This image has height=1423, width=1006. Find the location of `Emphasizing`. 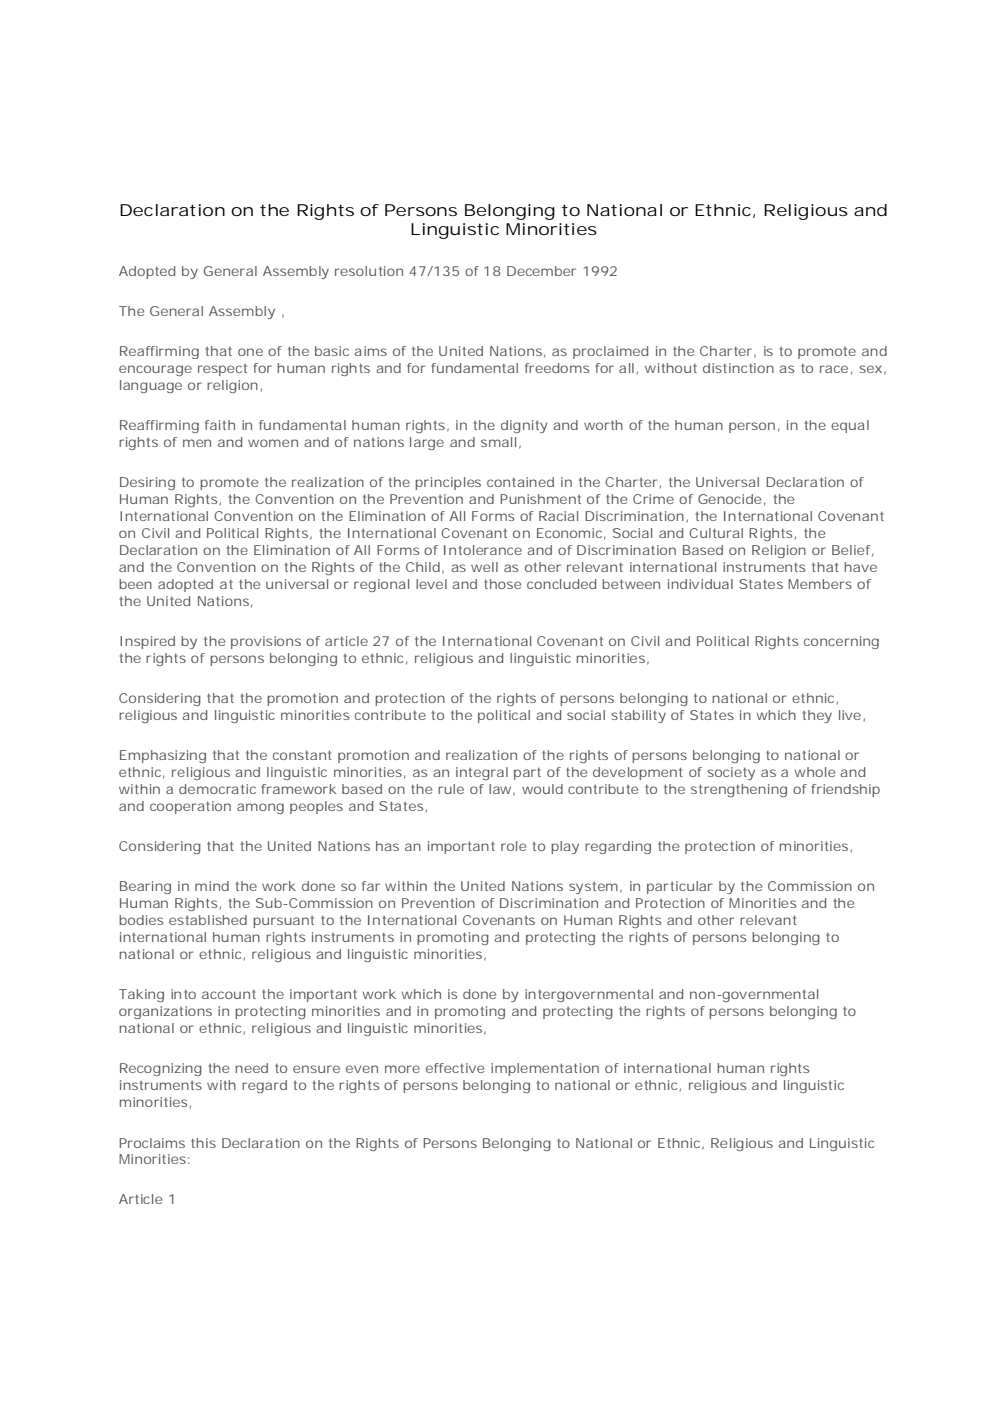

Emphasizing is located at coordinates (163, 756).
